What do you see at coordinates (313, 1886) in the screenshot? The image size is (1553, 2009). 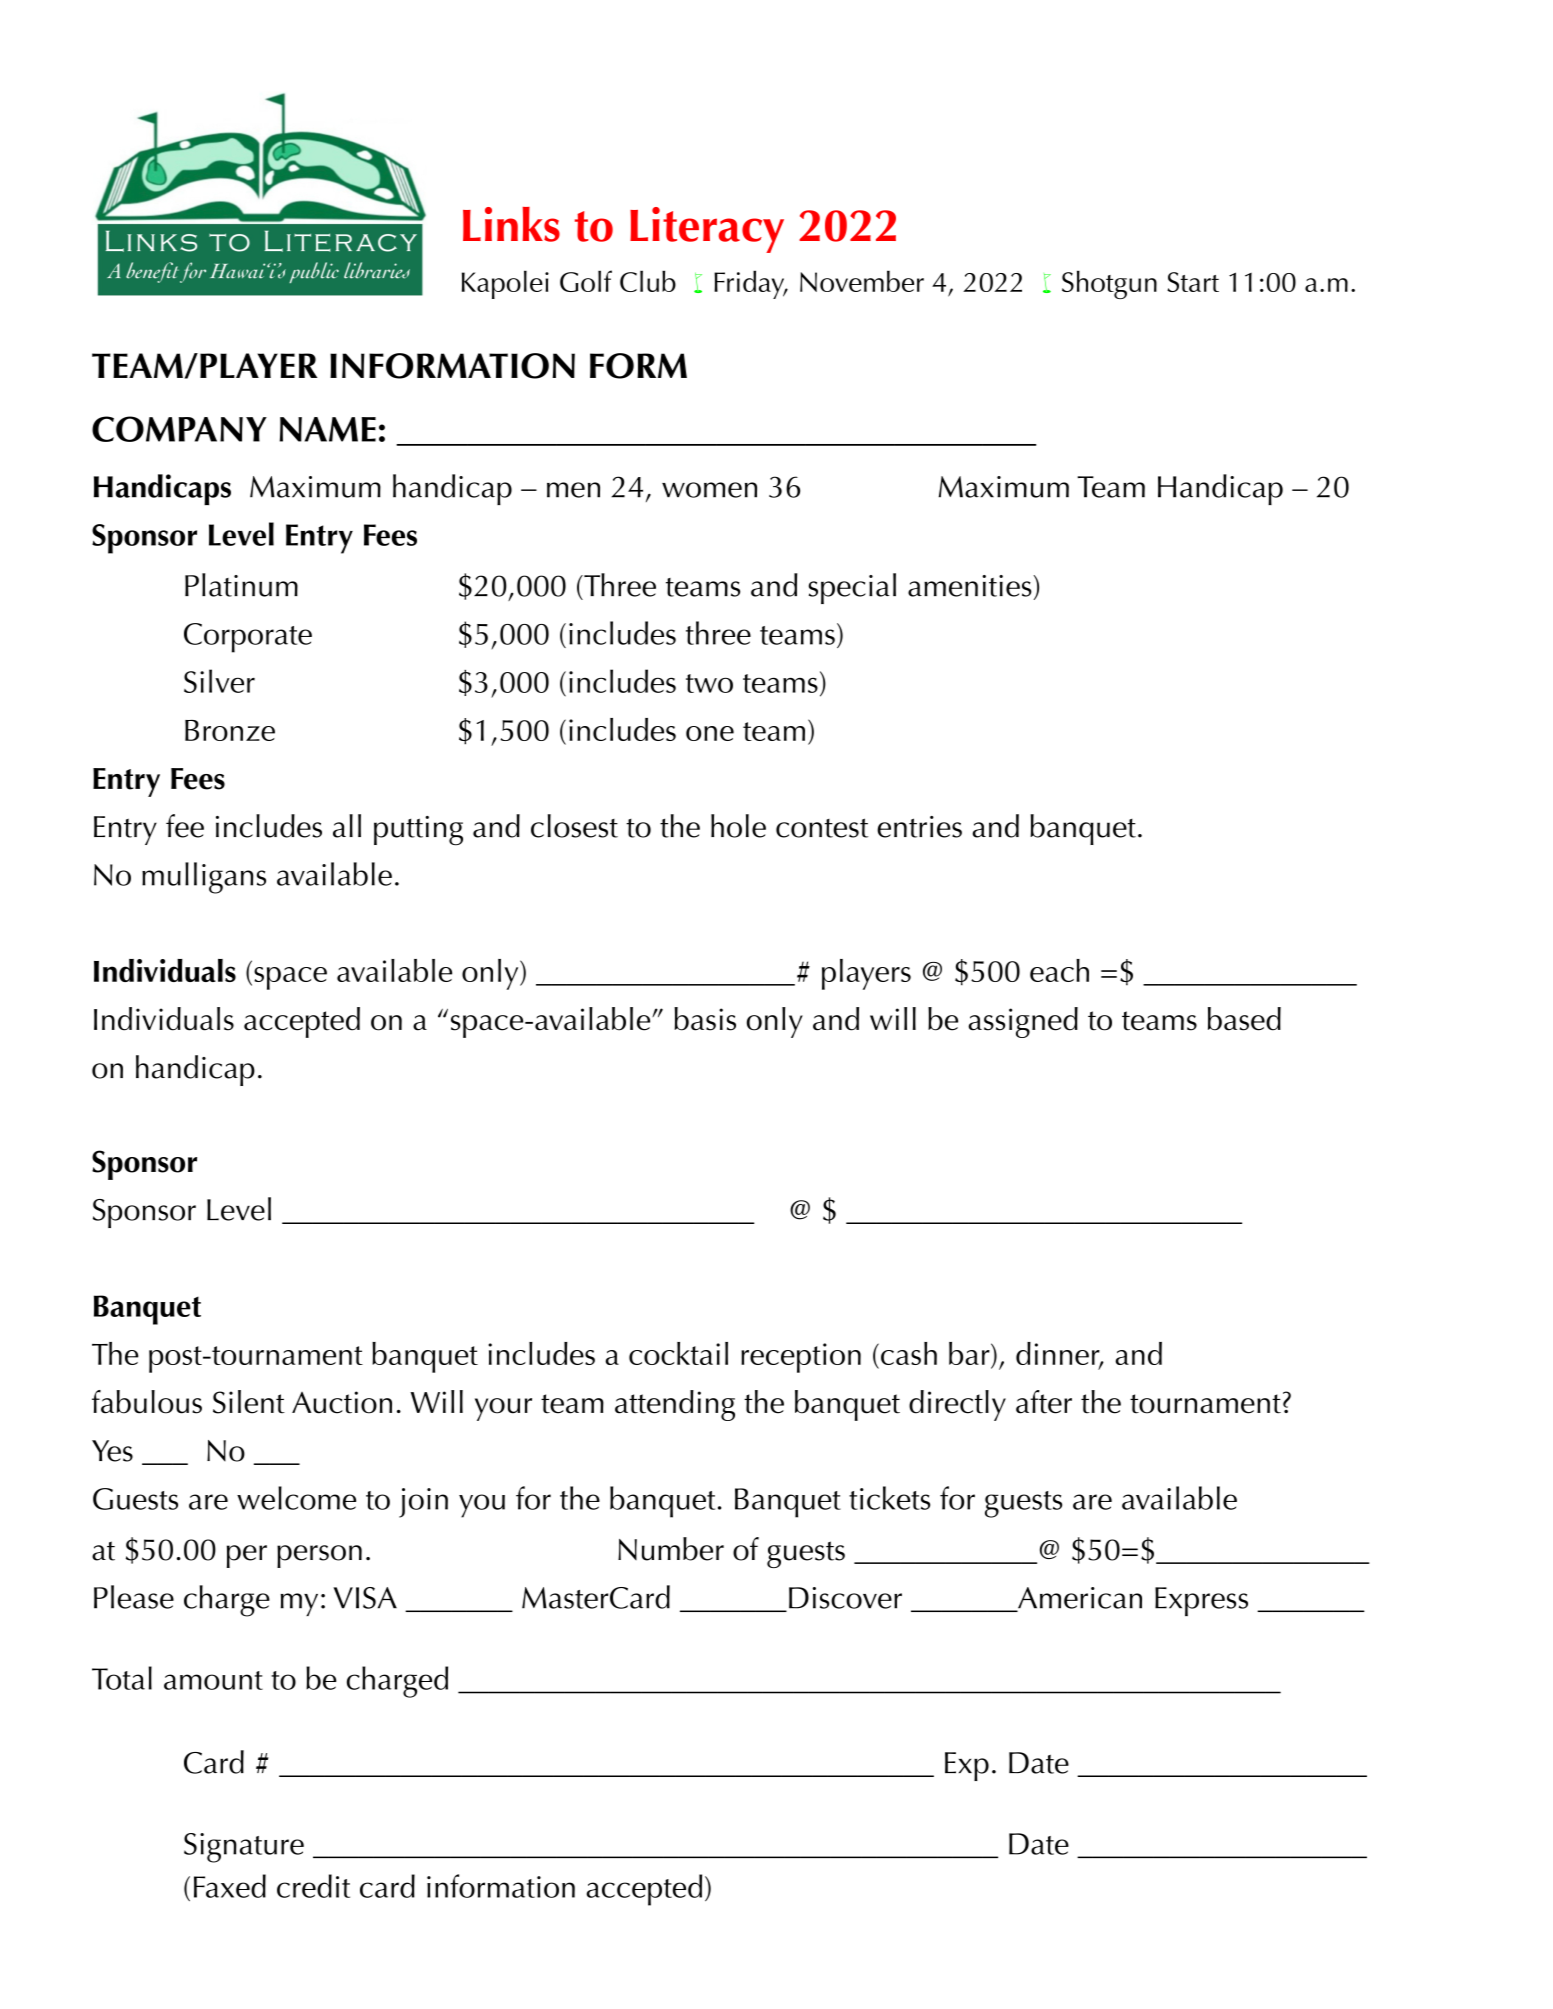 I see `credit` at bounding box center [313, 1886].
